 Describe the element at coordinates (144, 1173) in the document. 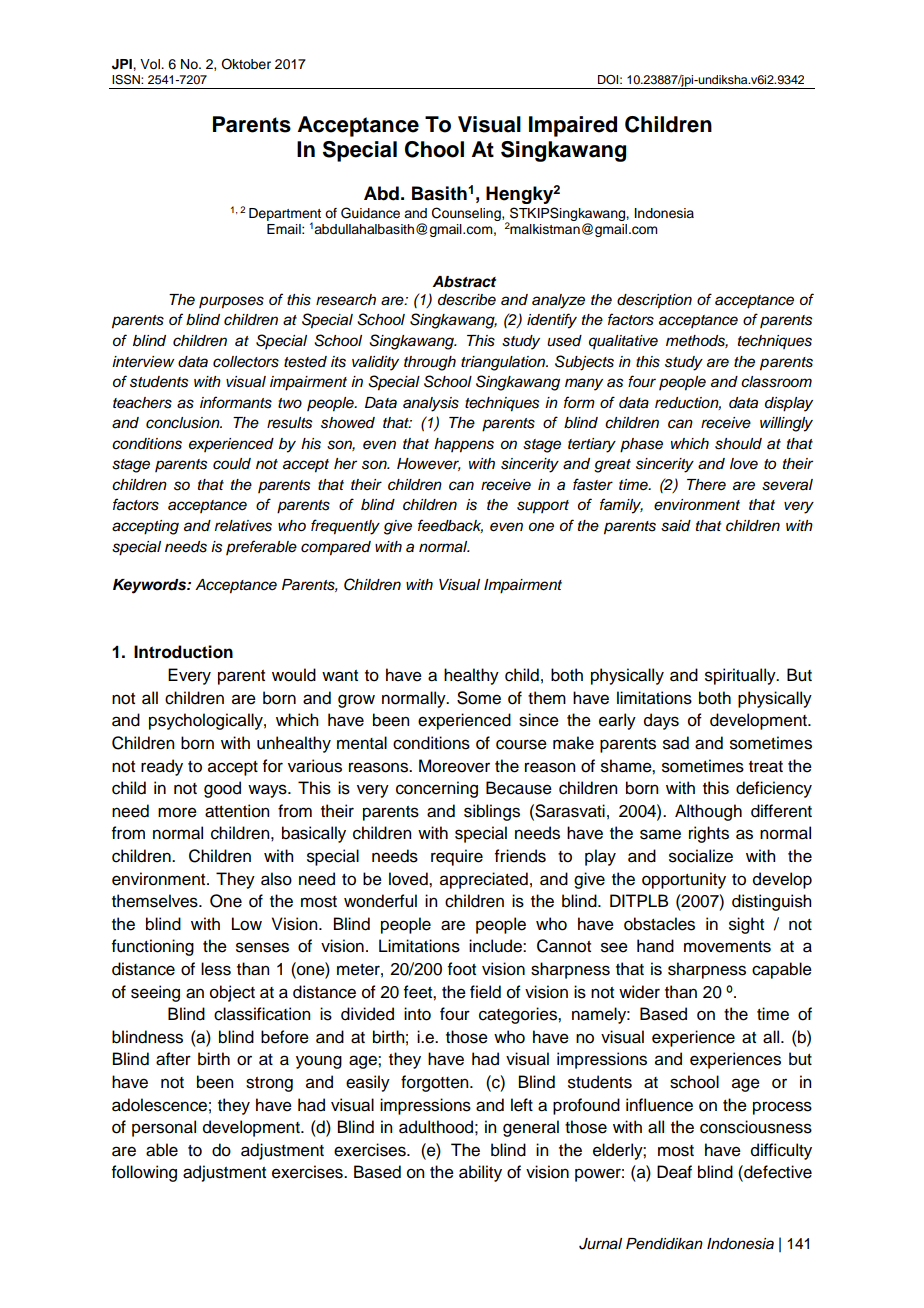

I see `following` at that location.
